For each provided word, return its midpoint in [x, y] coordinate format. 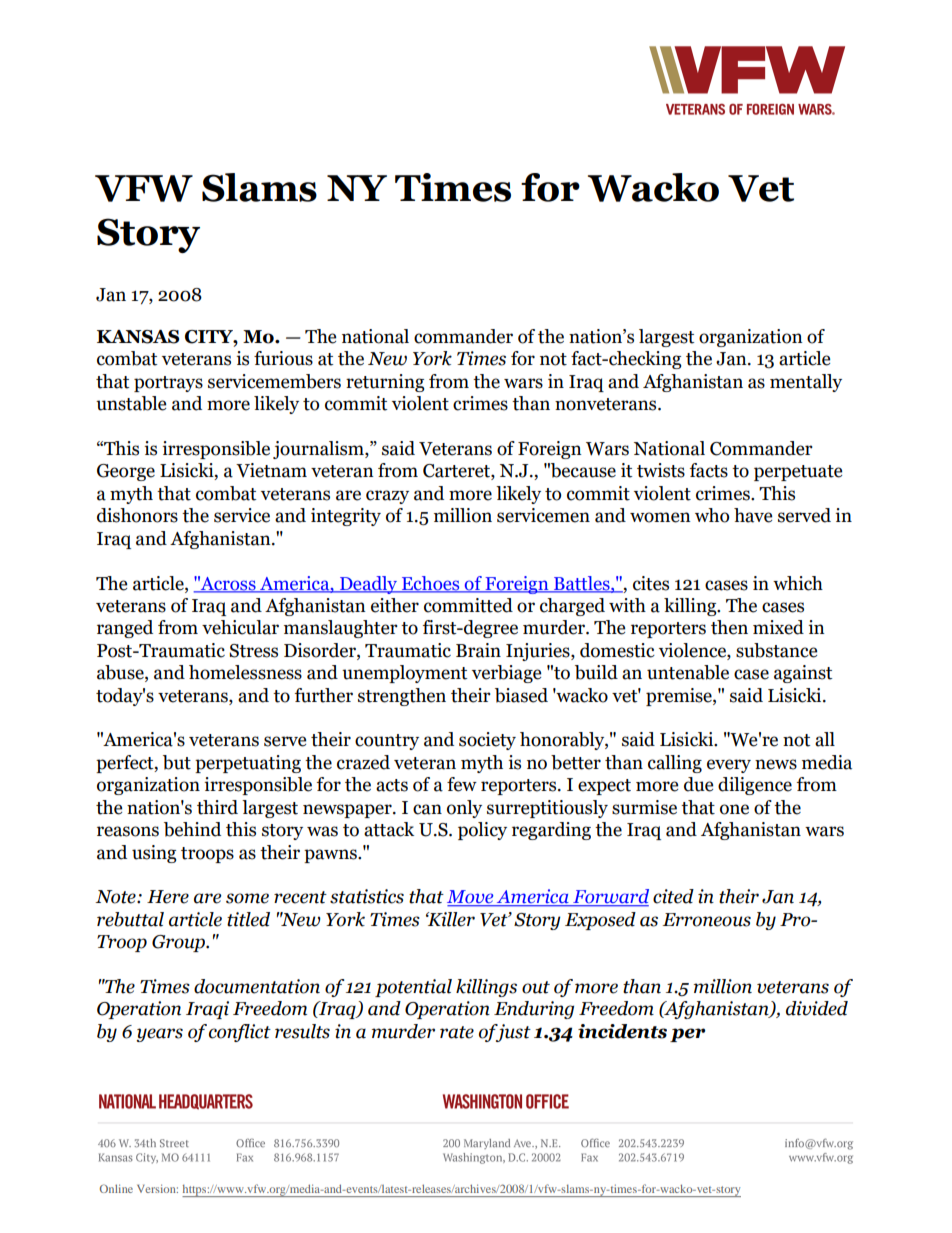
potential [413, 988]
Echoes [430, 584]
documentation [257, 986]
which [798, 583]
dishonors [137, 515]
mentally [806, 383]
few [462, 784]
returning [385, 383]
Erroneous [706, 920]
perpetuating [248, 764]
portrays [168, 384]
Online [116, 1188]
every [729, 766]
